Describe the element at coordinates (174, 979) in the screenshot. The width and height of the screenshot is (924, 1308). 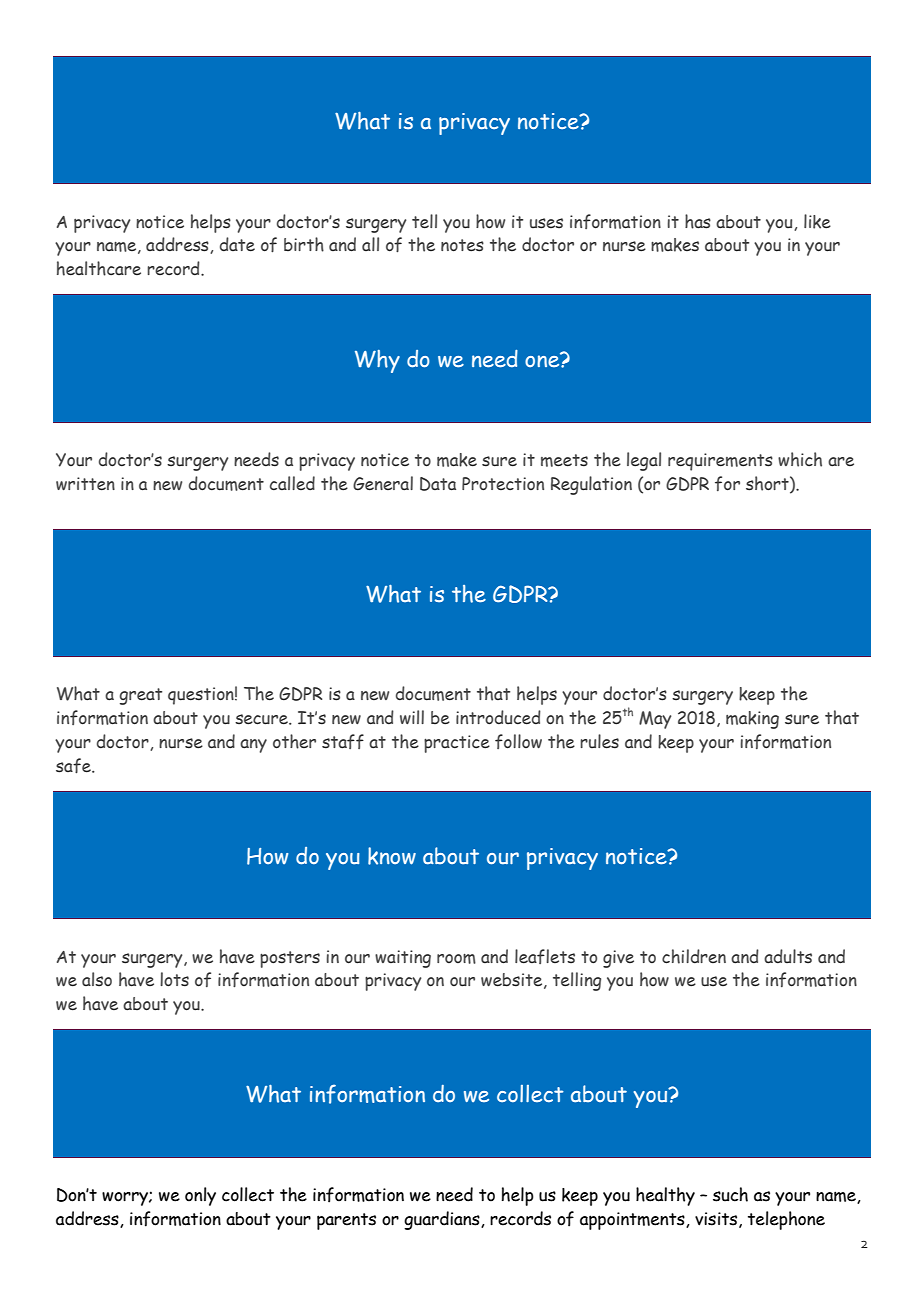
I see `lots` at that location.
